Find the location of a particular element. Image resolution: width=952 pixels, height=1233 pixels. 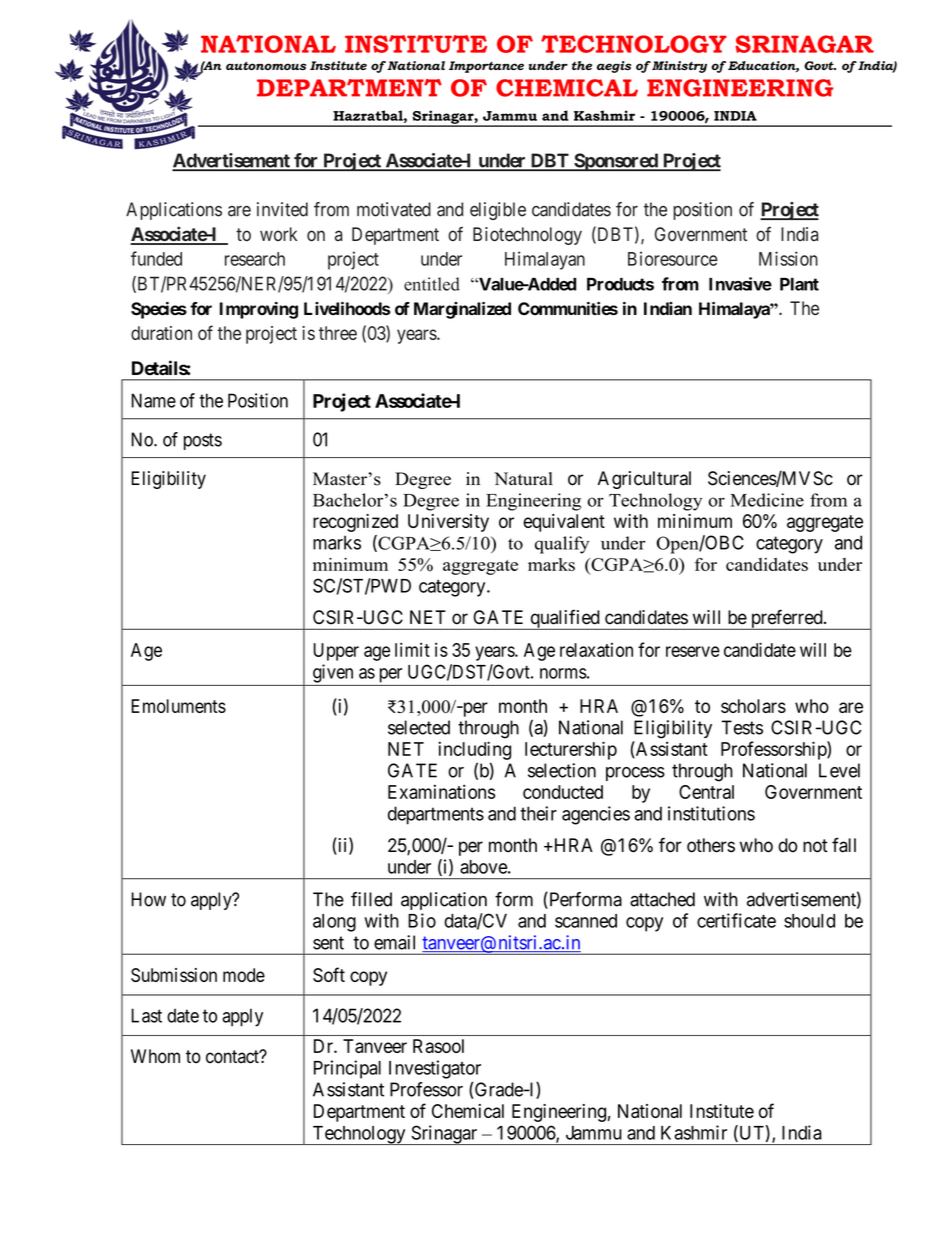

How is located at coordinates (148, 899).
